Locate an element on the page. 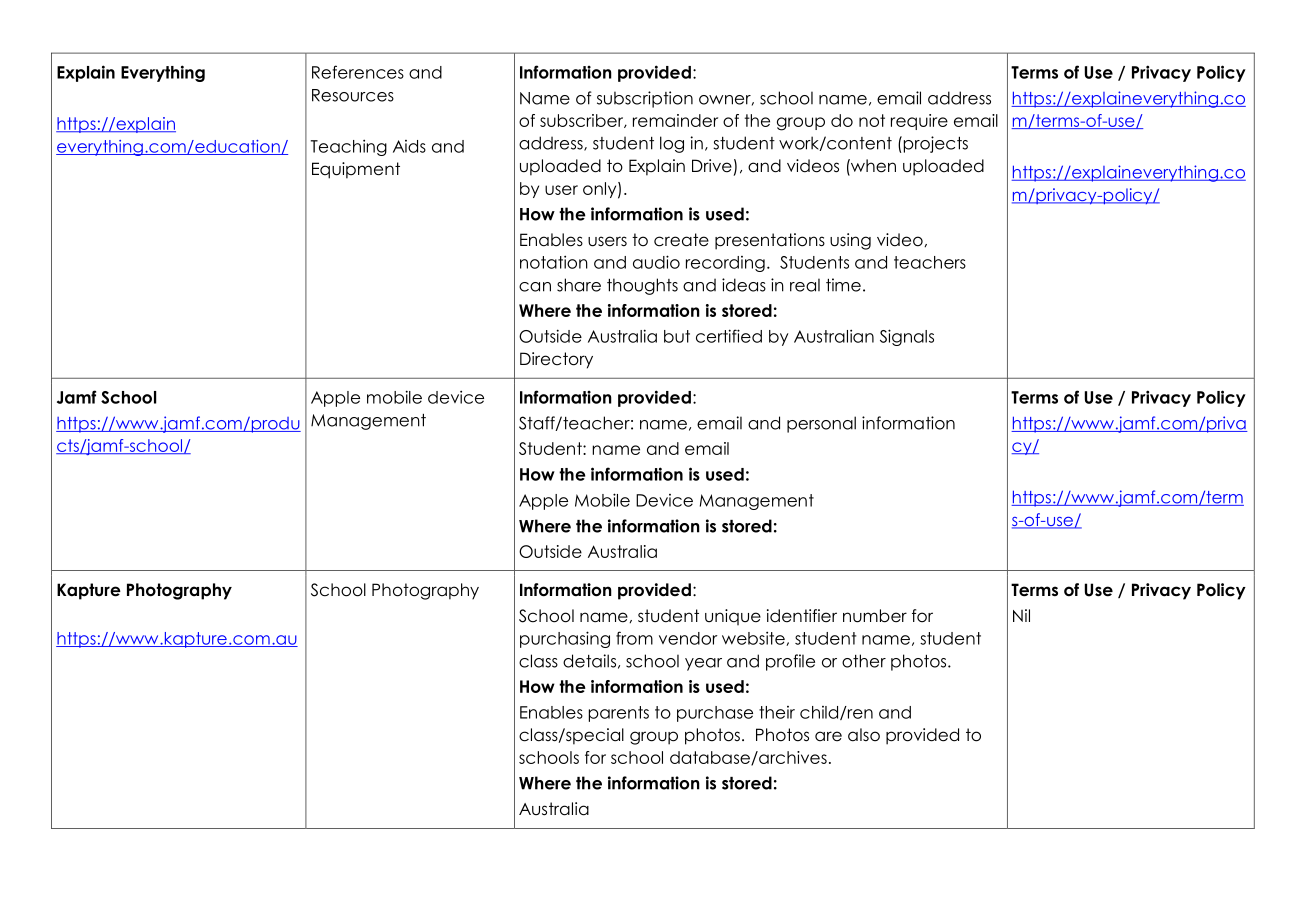  personal is located at coordinates (821, 424).
